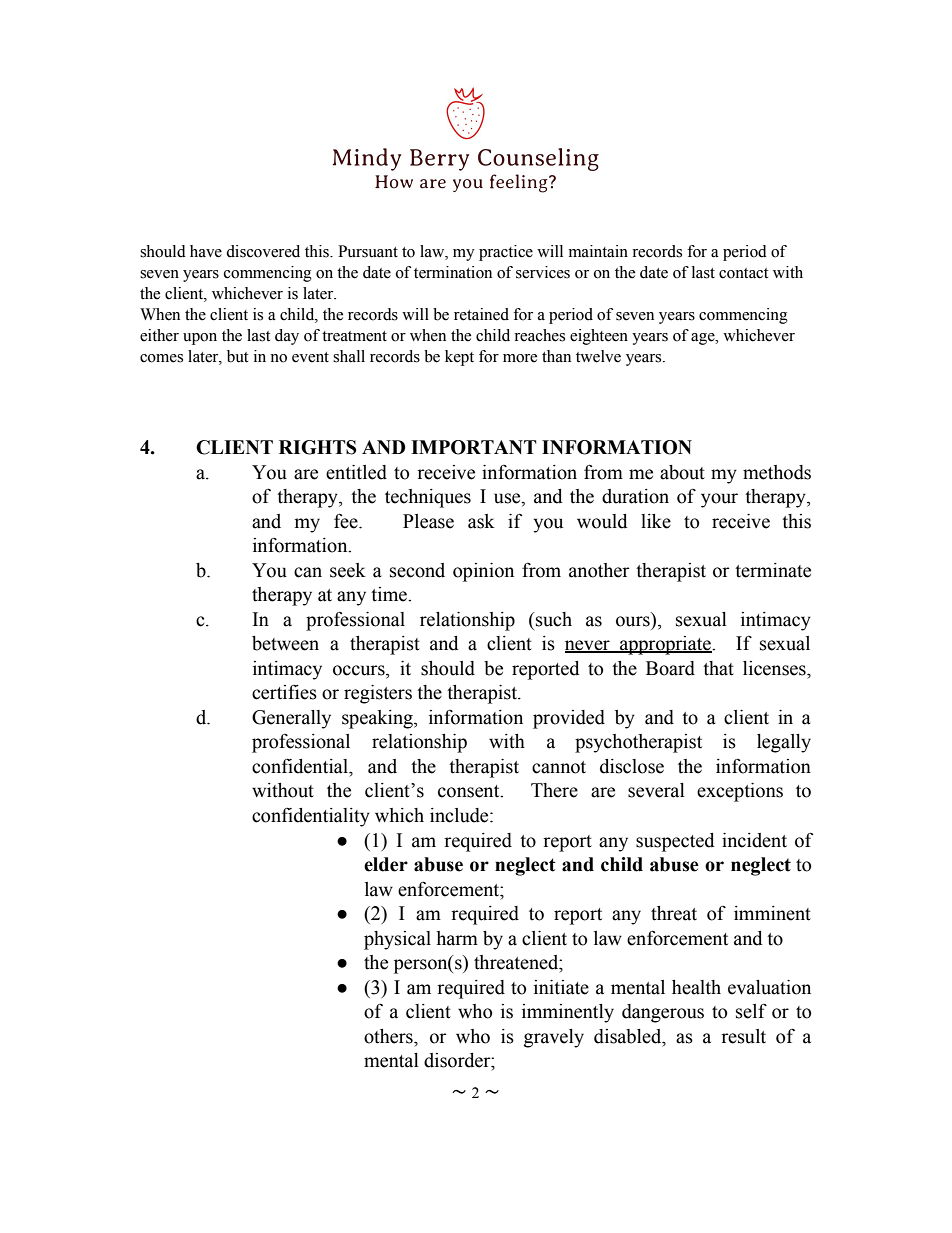 Image resolution: width=952 pixels, height=1233 pixels. What do you see at coordinates (743, 273) in the screenshot?
I see `contact` at bounding box center [743, 273].
